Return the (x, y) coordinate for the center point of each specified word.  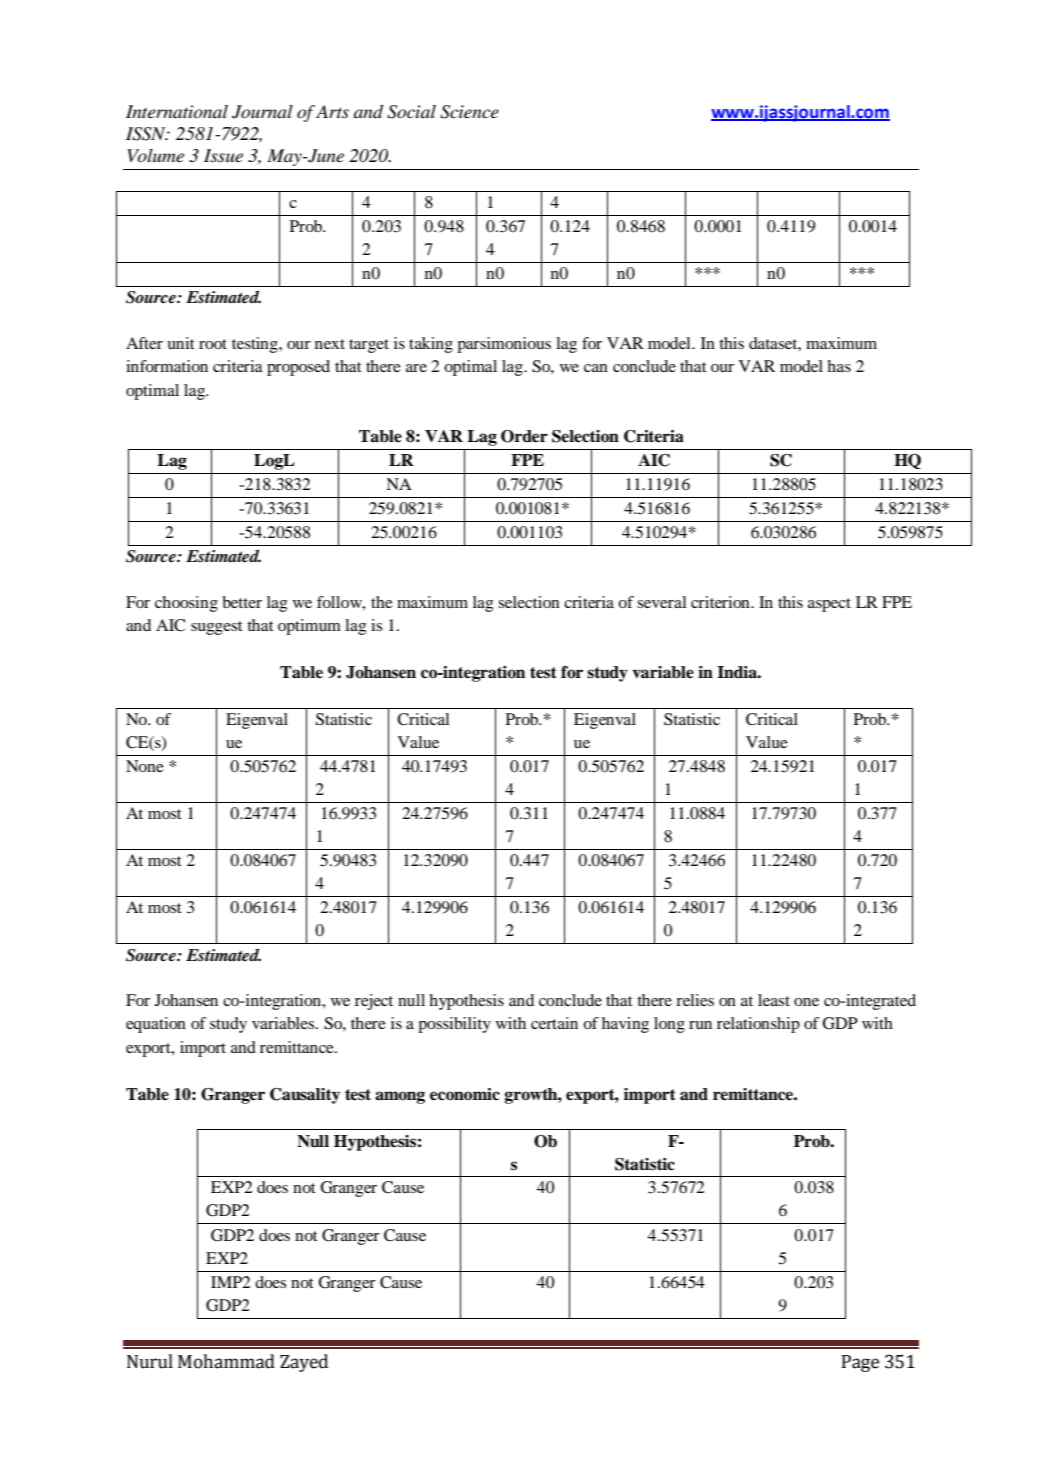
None (145, 766)
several (662, 602)
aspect (829, 605)
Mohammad (226, 1361)
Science (469, 112)
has (839, 366)
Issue (223, 155)
